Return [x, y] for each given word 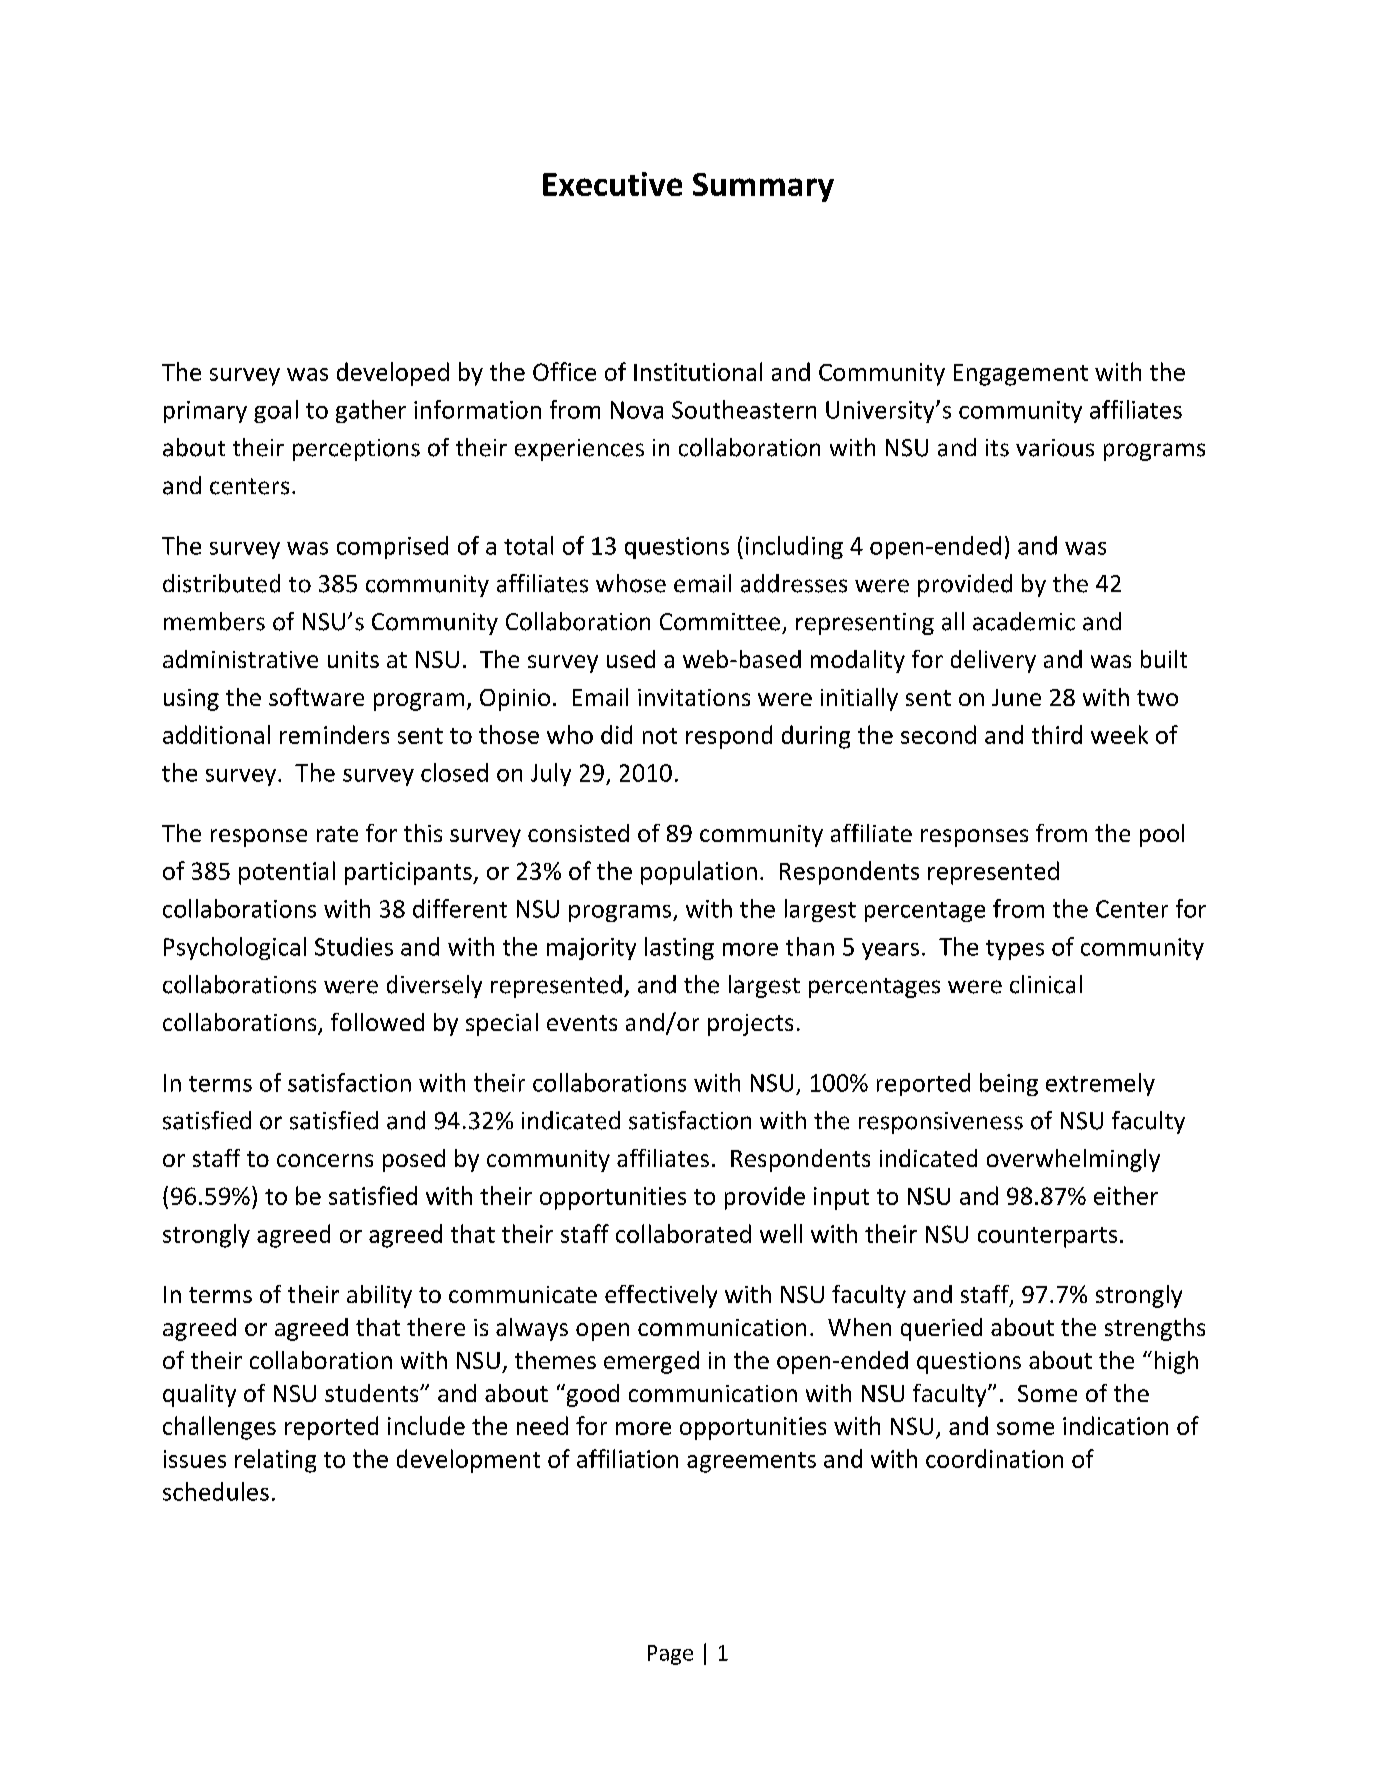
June [1016, 697]
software [316, 697]
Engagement [1021, 375]
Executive [612, 184]
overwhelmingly [1073, 1160]
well [781, 1233]
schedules [216, 1491]
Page [670, 1655]
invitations [694, 697]
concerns [325, 1160]
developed [393, 374]
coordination [994, 1458]
